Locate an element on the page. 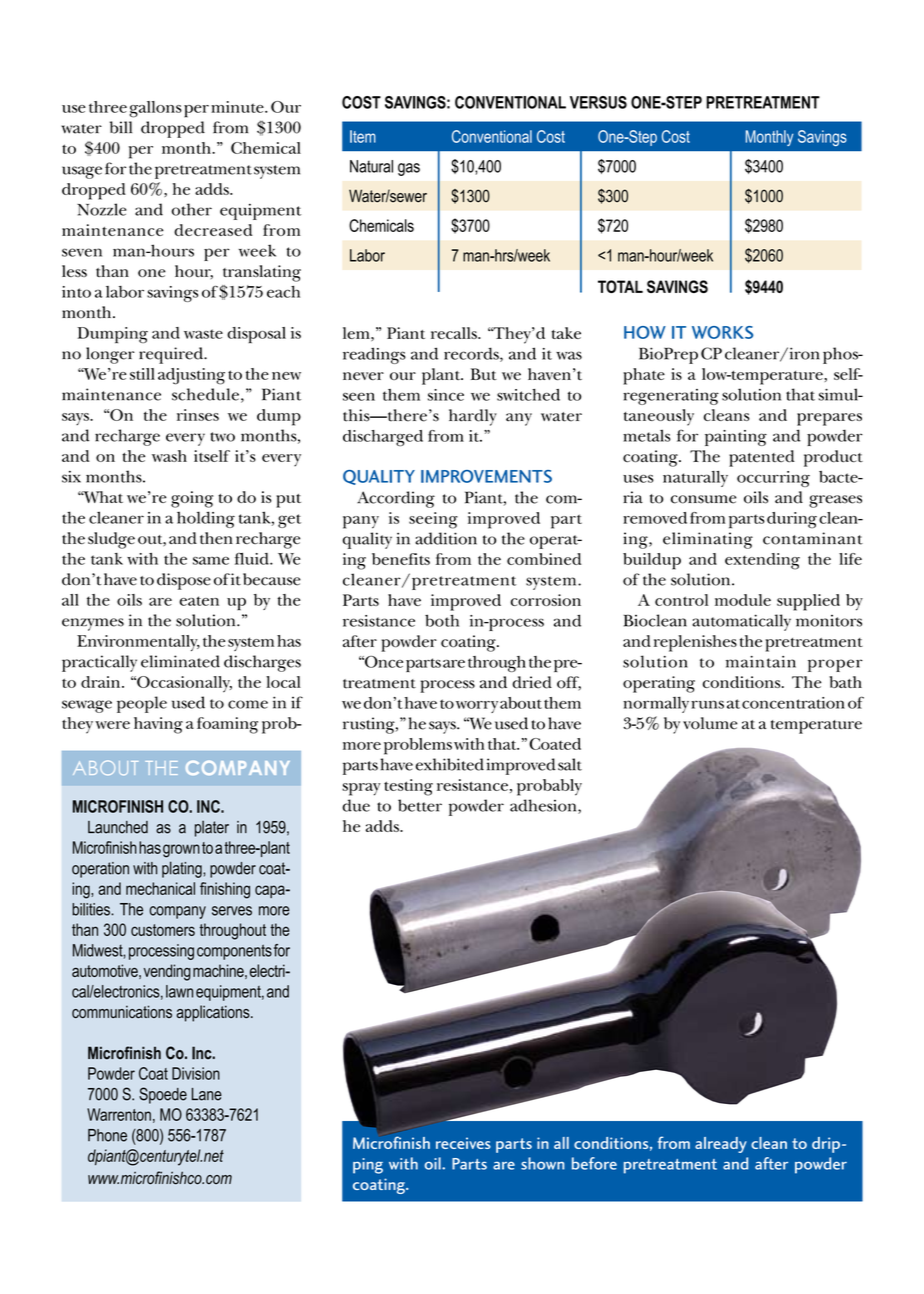 This page has width=924, height=1294. volume is located at coordinates (710, 723).
